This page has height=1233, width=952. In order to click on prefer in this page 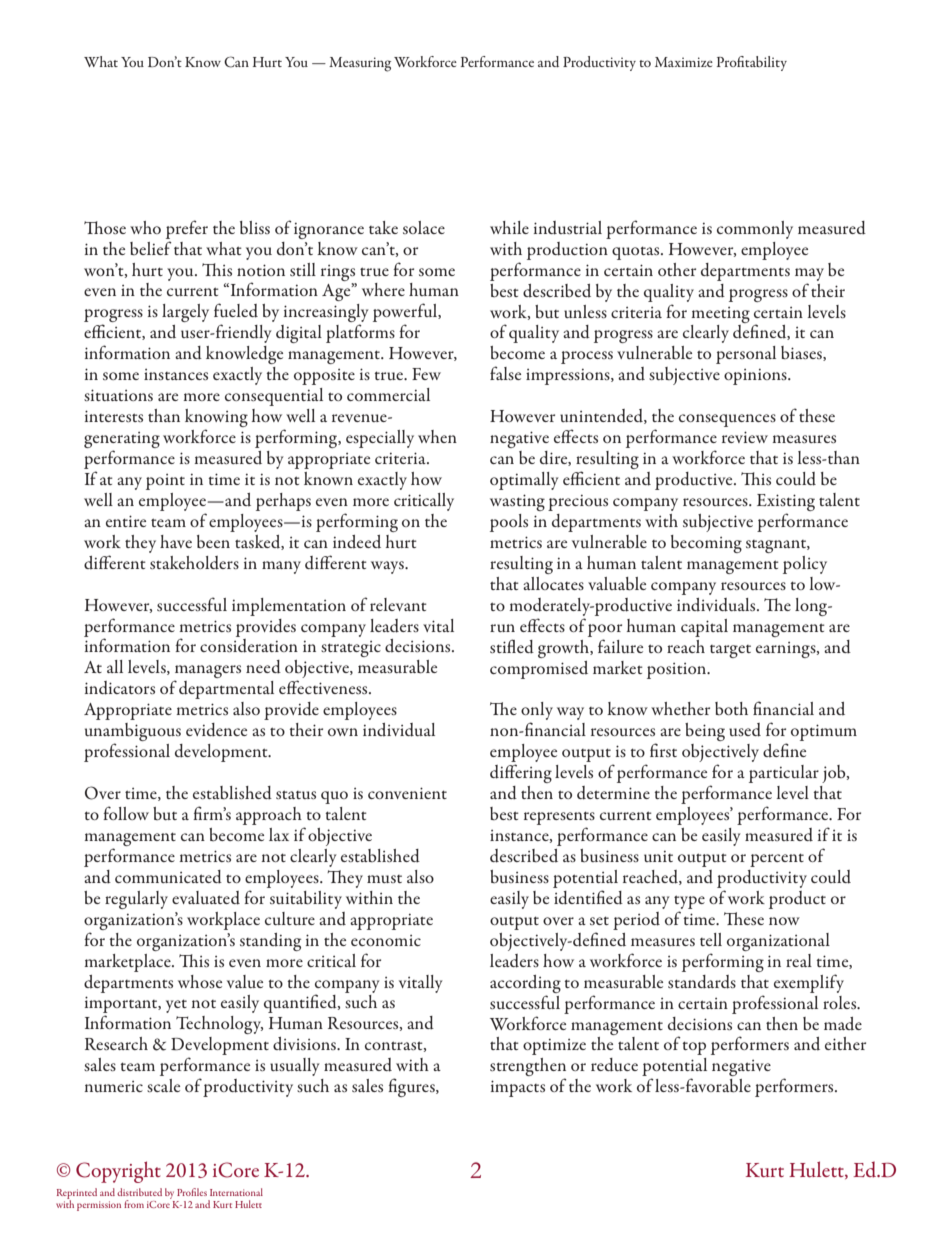, I will do `click(187, 229)`.
